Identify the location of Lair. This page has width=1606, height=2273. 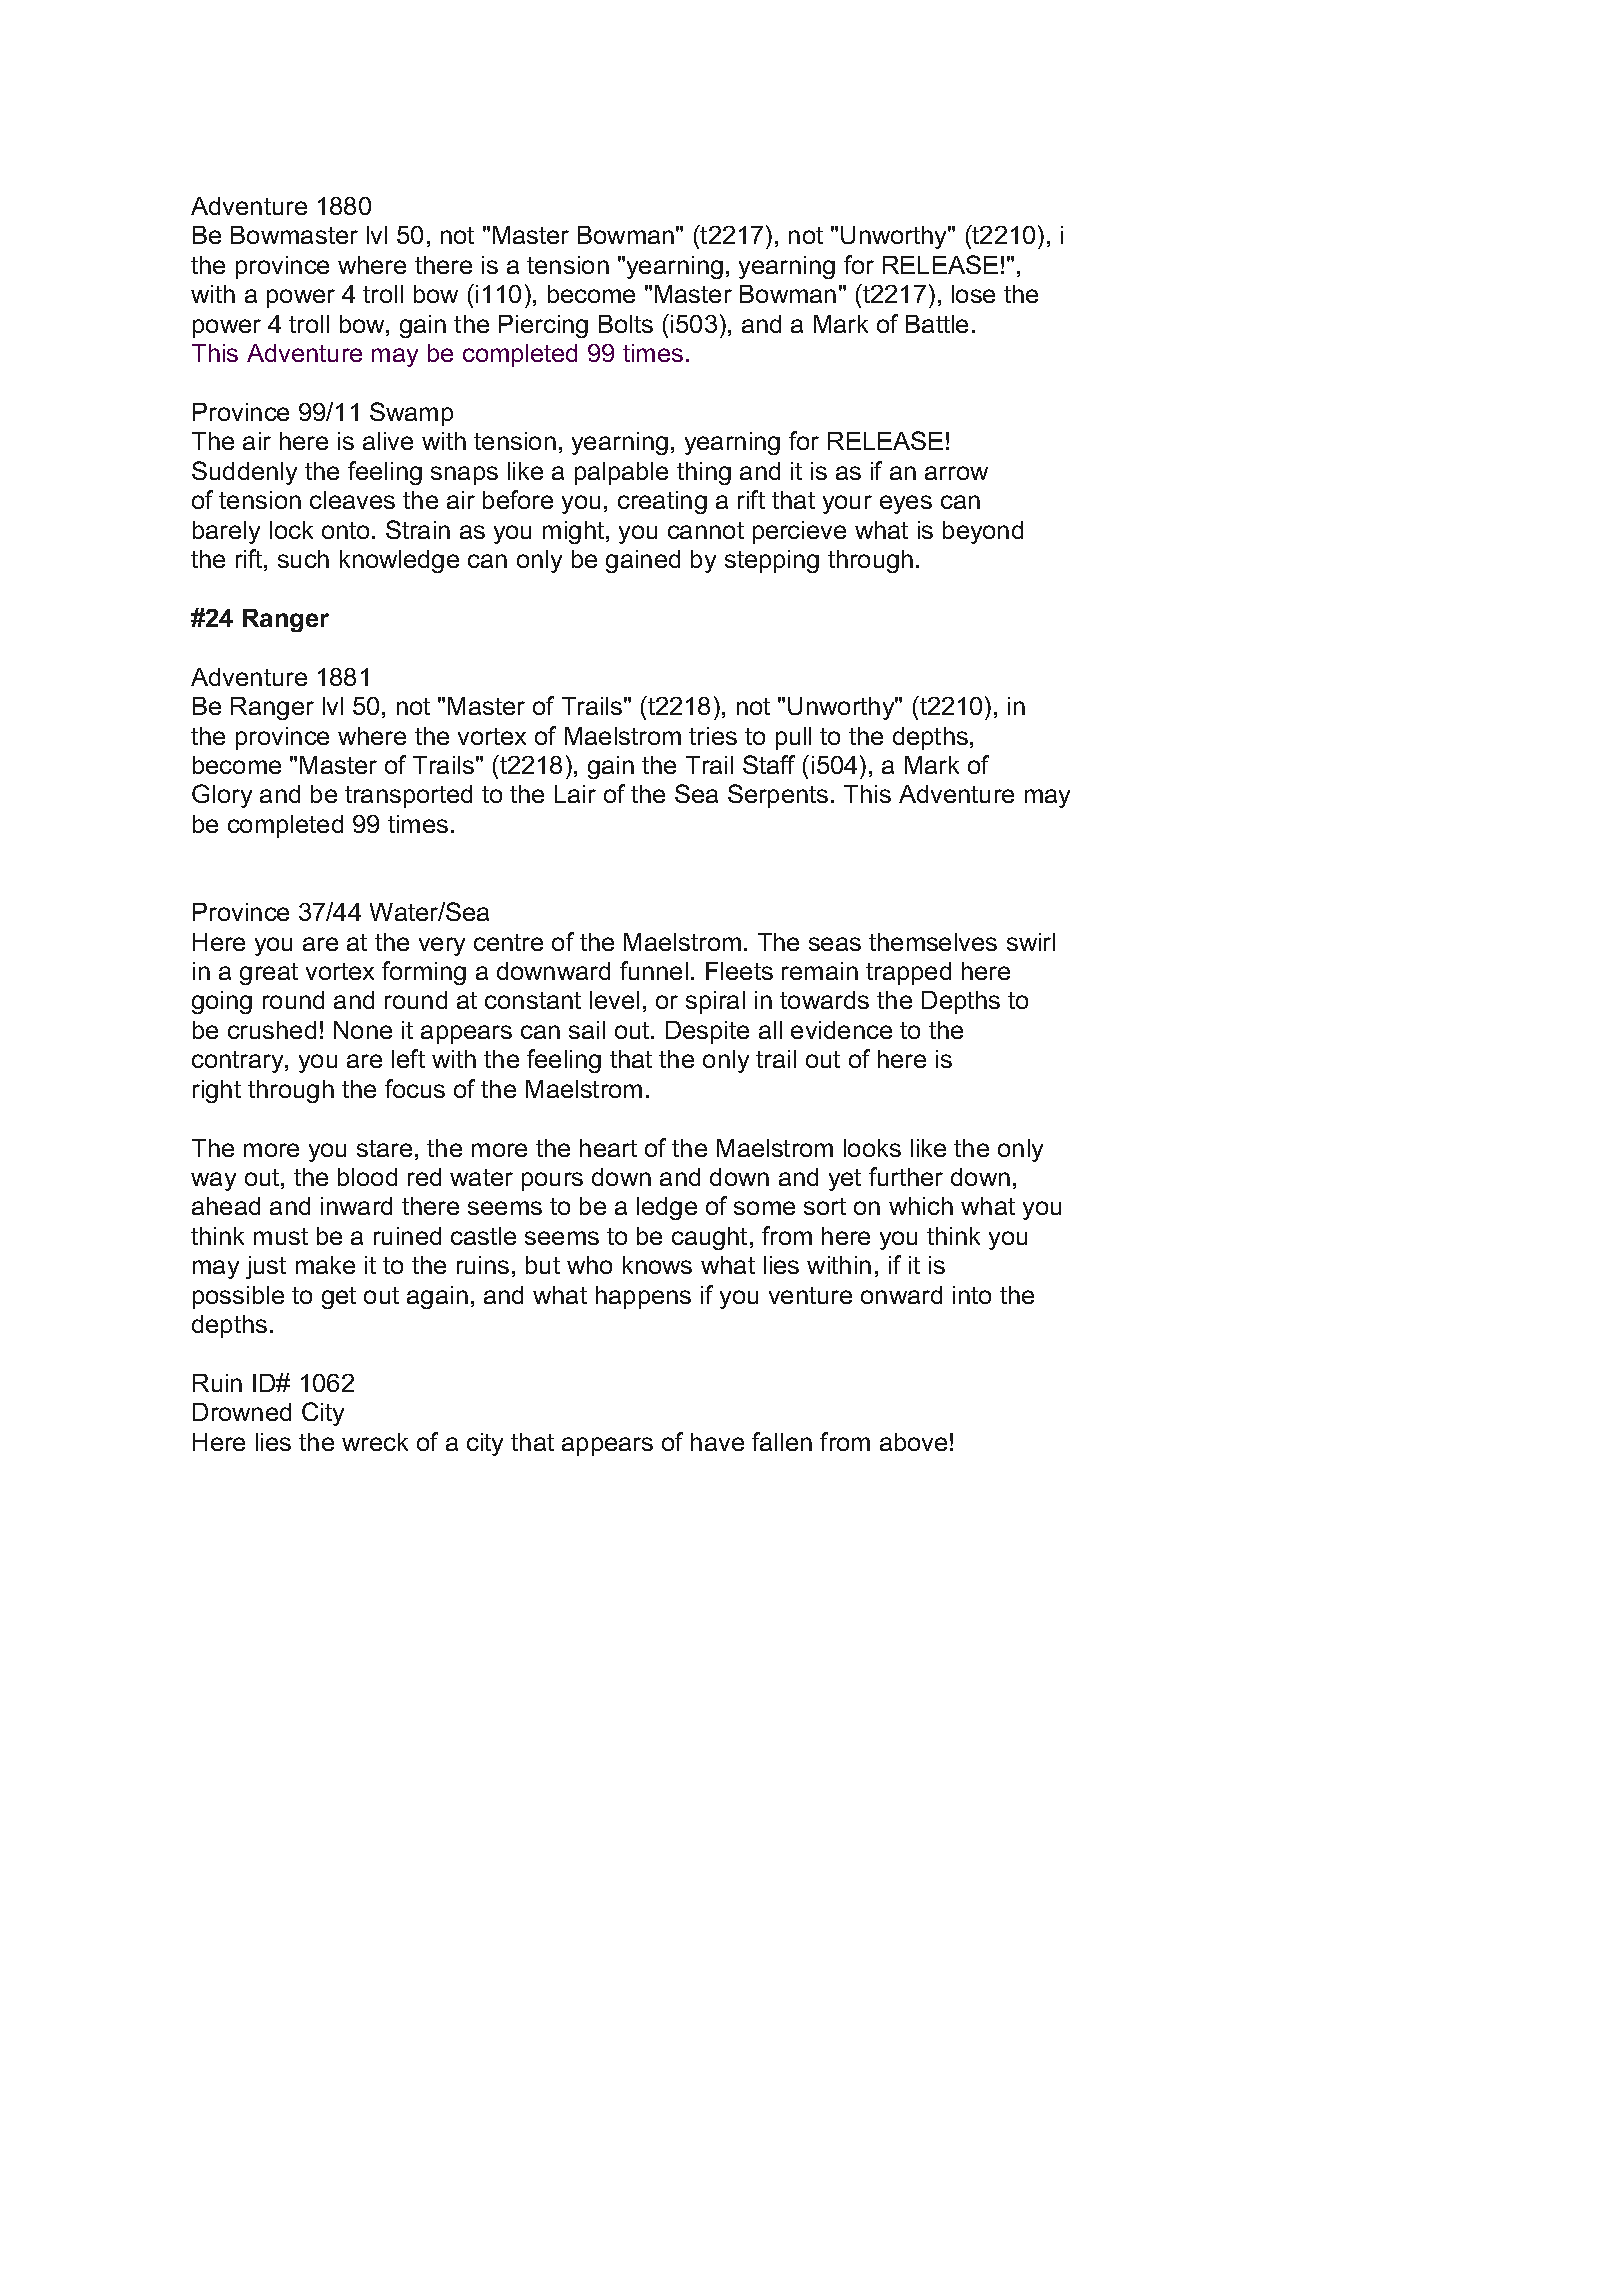
(575, 794).
